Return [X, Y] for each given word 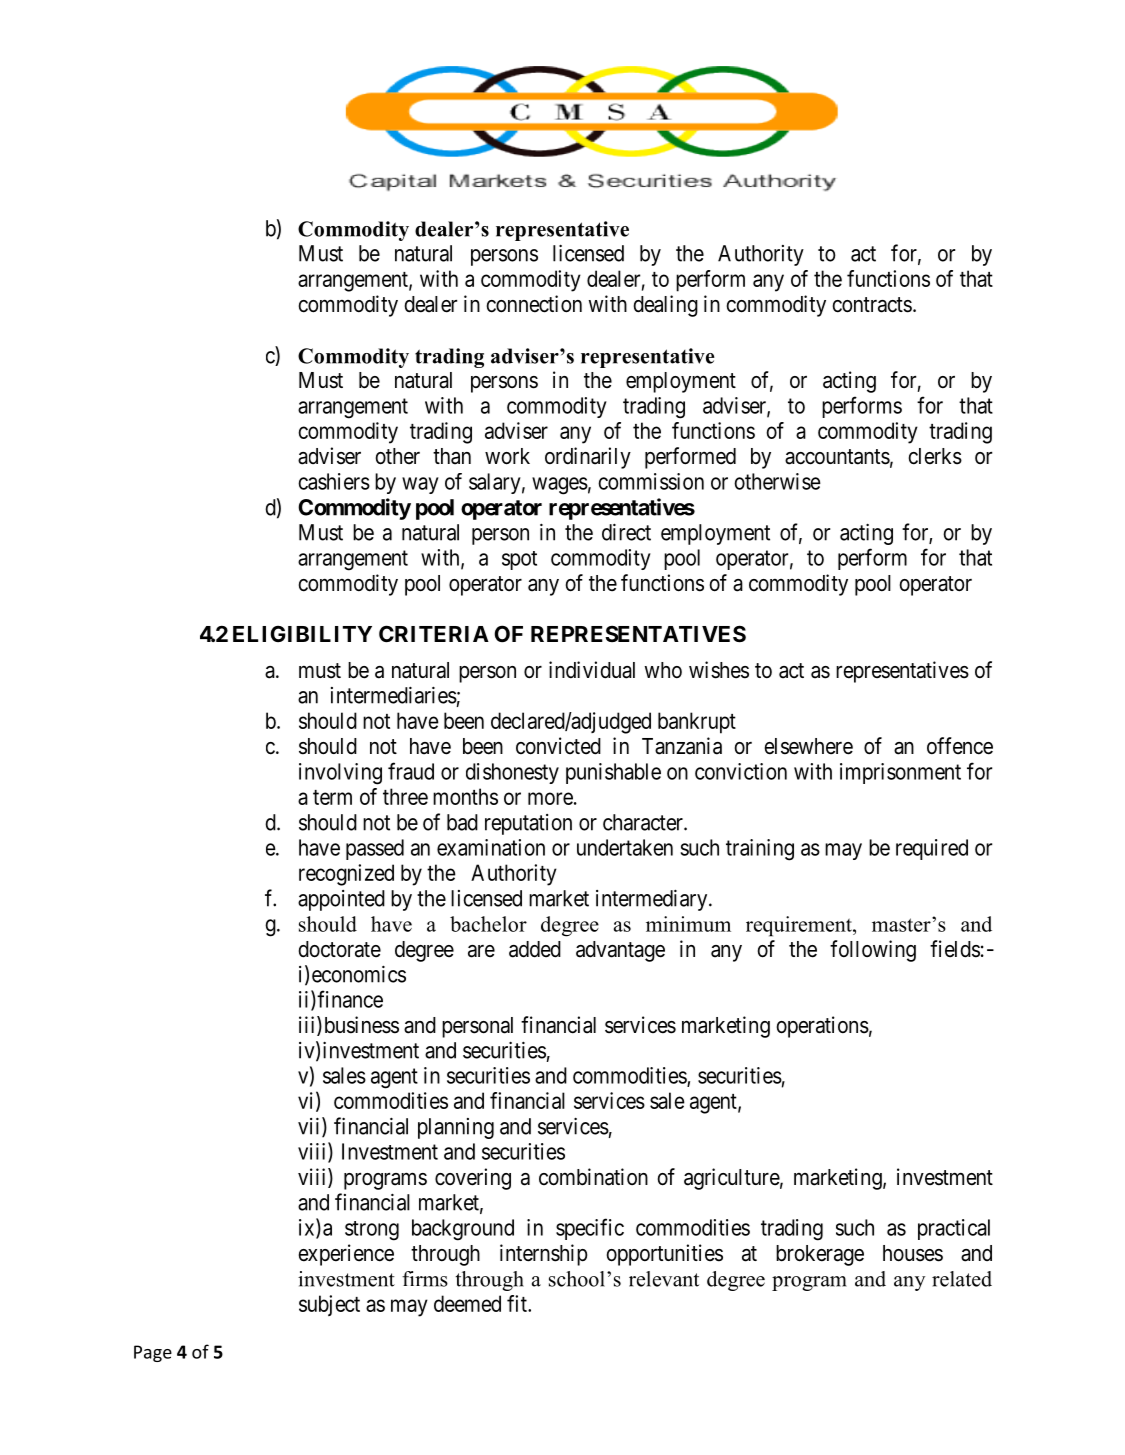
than [452, 456]
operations [823, 1027]
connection [534, 304]
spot [519, 560]
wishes [719, 670]
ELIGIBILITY [302, 633]
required [932, 849]
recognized [346, 875]
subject [329, 1305]
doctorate [340, 949]
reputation [528, 824]
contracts [872, 305]
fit [518, 1303]
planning [456, 1128]
